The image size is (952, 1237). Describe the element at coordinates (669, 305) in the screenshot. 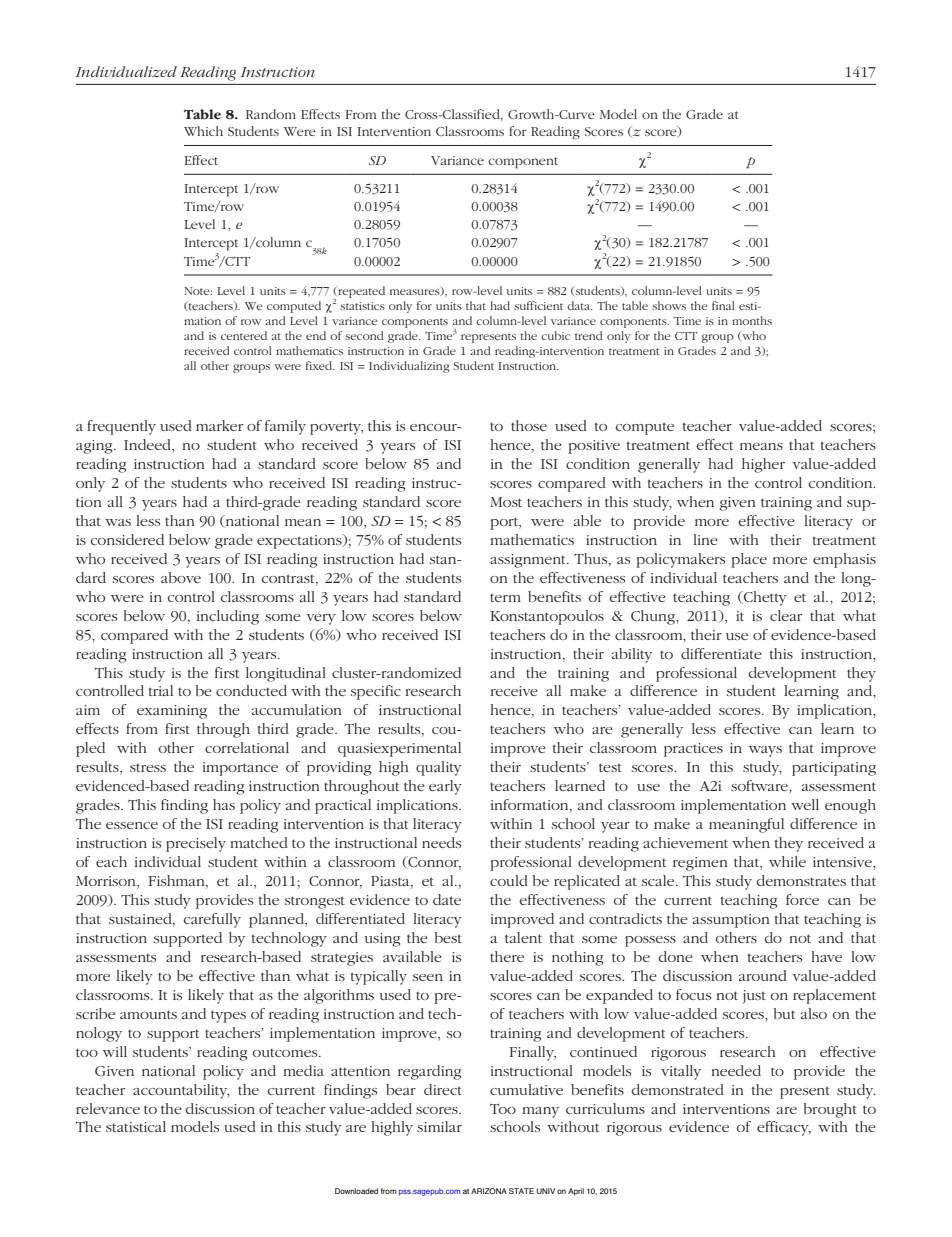

I see `shows` at that location.
